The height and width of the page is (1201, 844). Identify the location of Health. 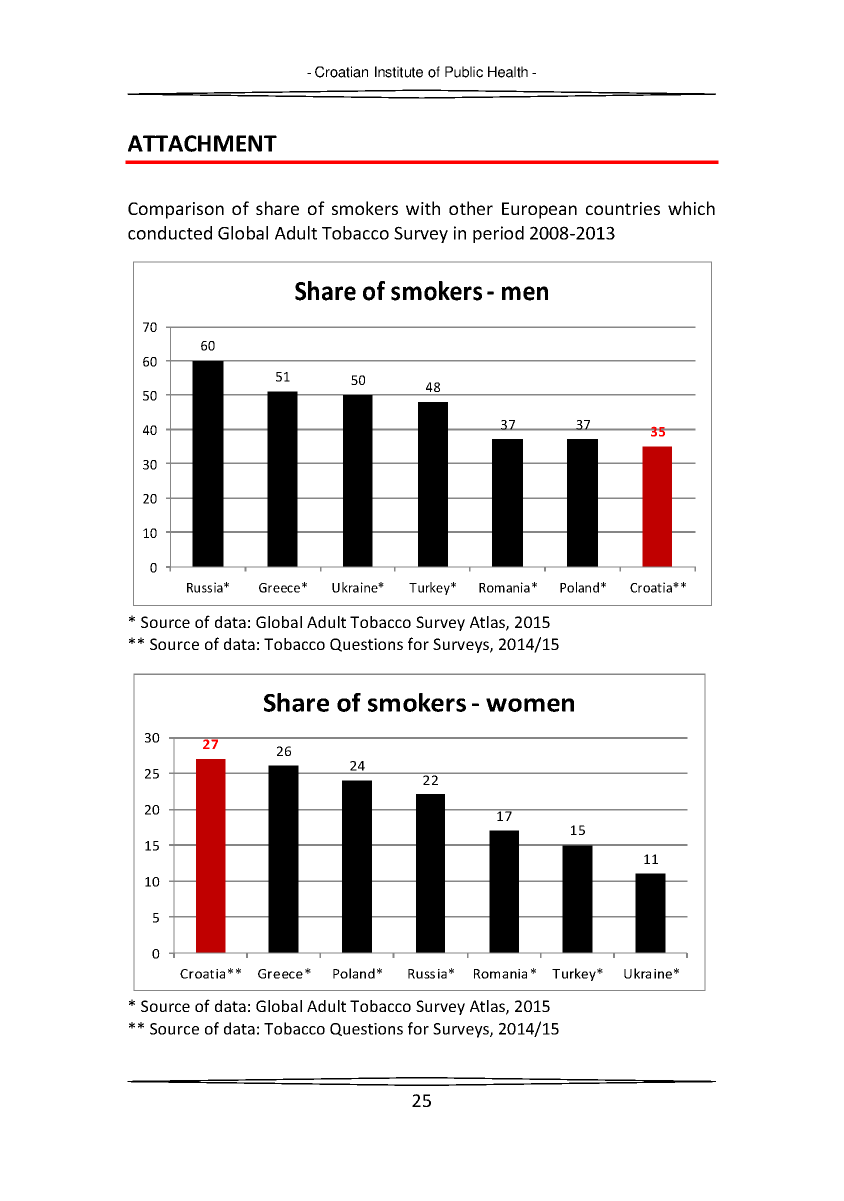
(508, 72).
